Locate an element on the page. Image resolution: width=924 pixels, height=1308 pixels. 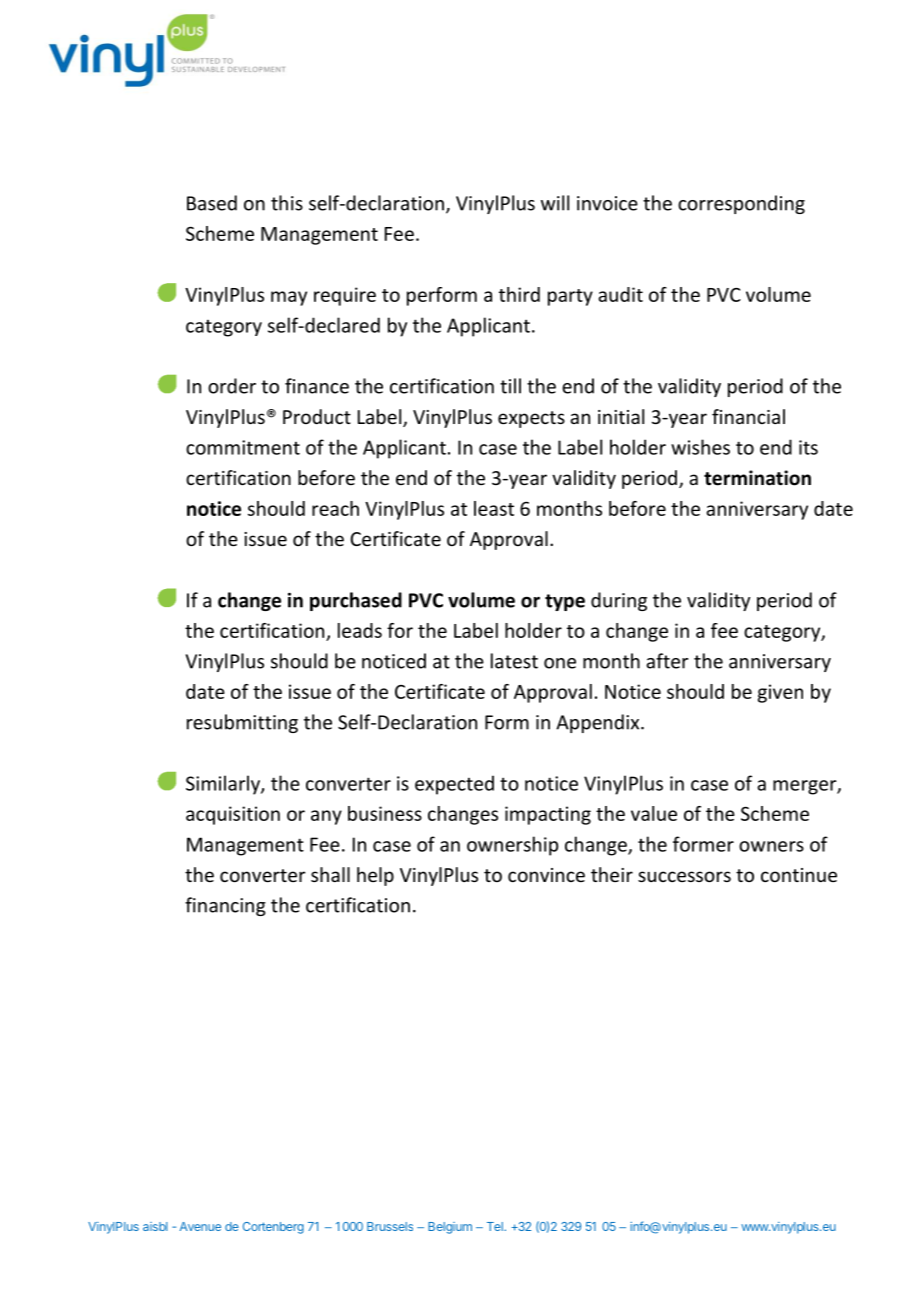
this is located at coordinates (287, 203).
